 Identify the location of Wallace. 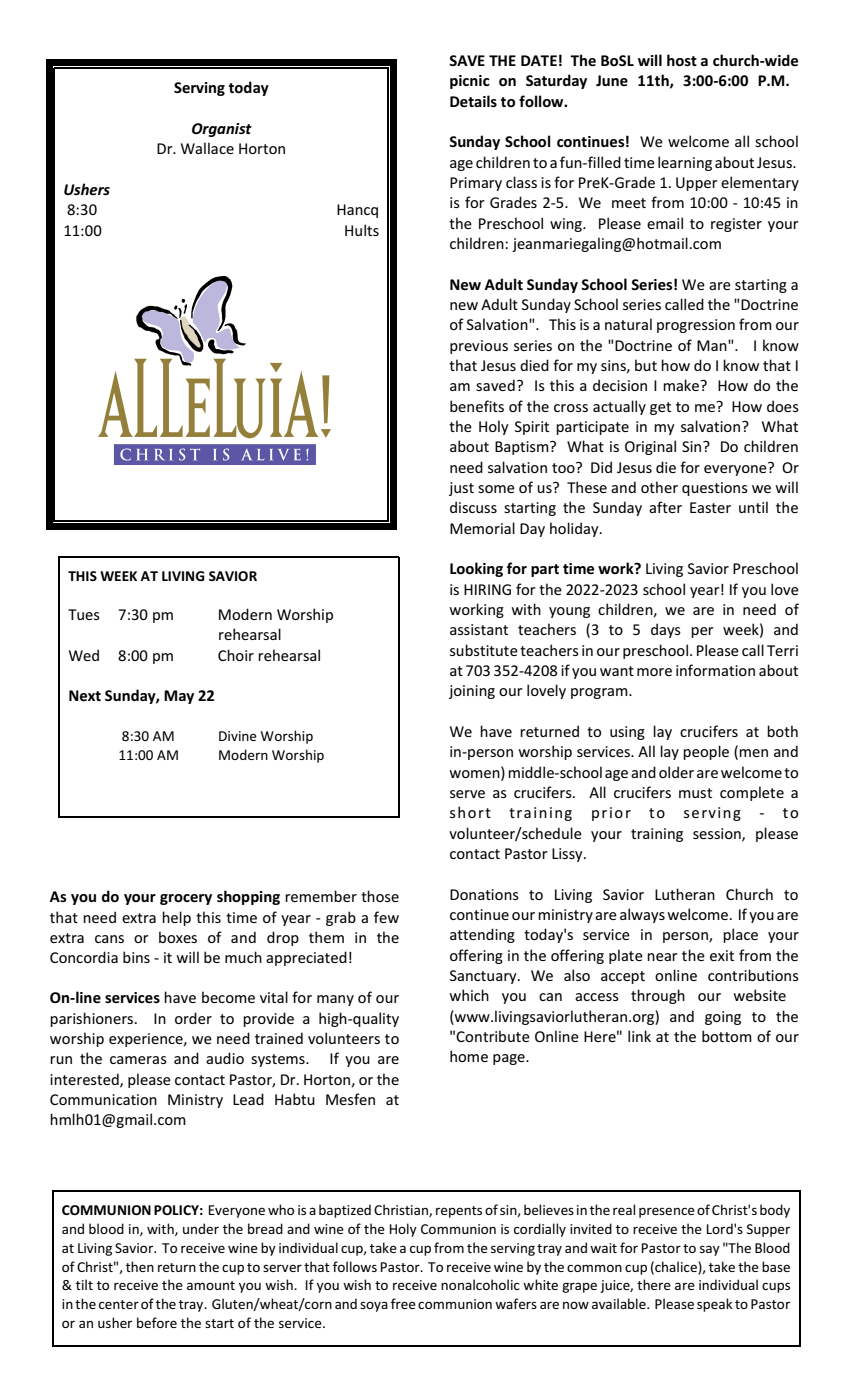
(207, 148).
